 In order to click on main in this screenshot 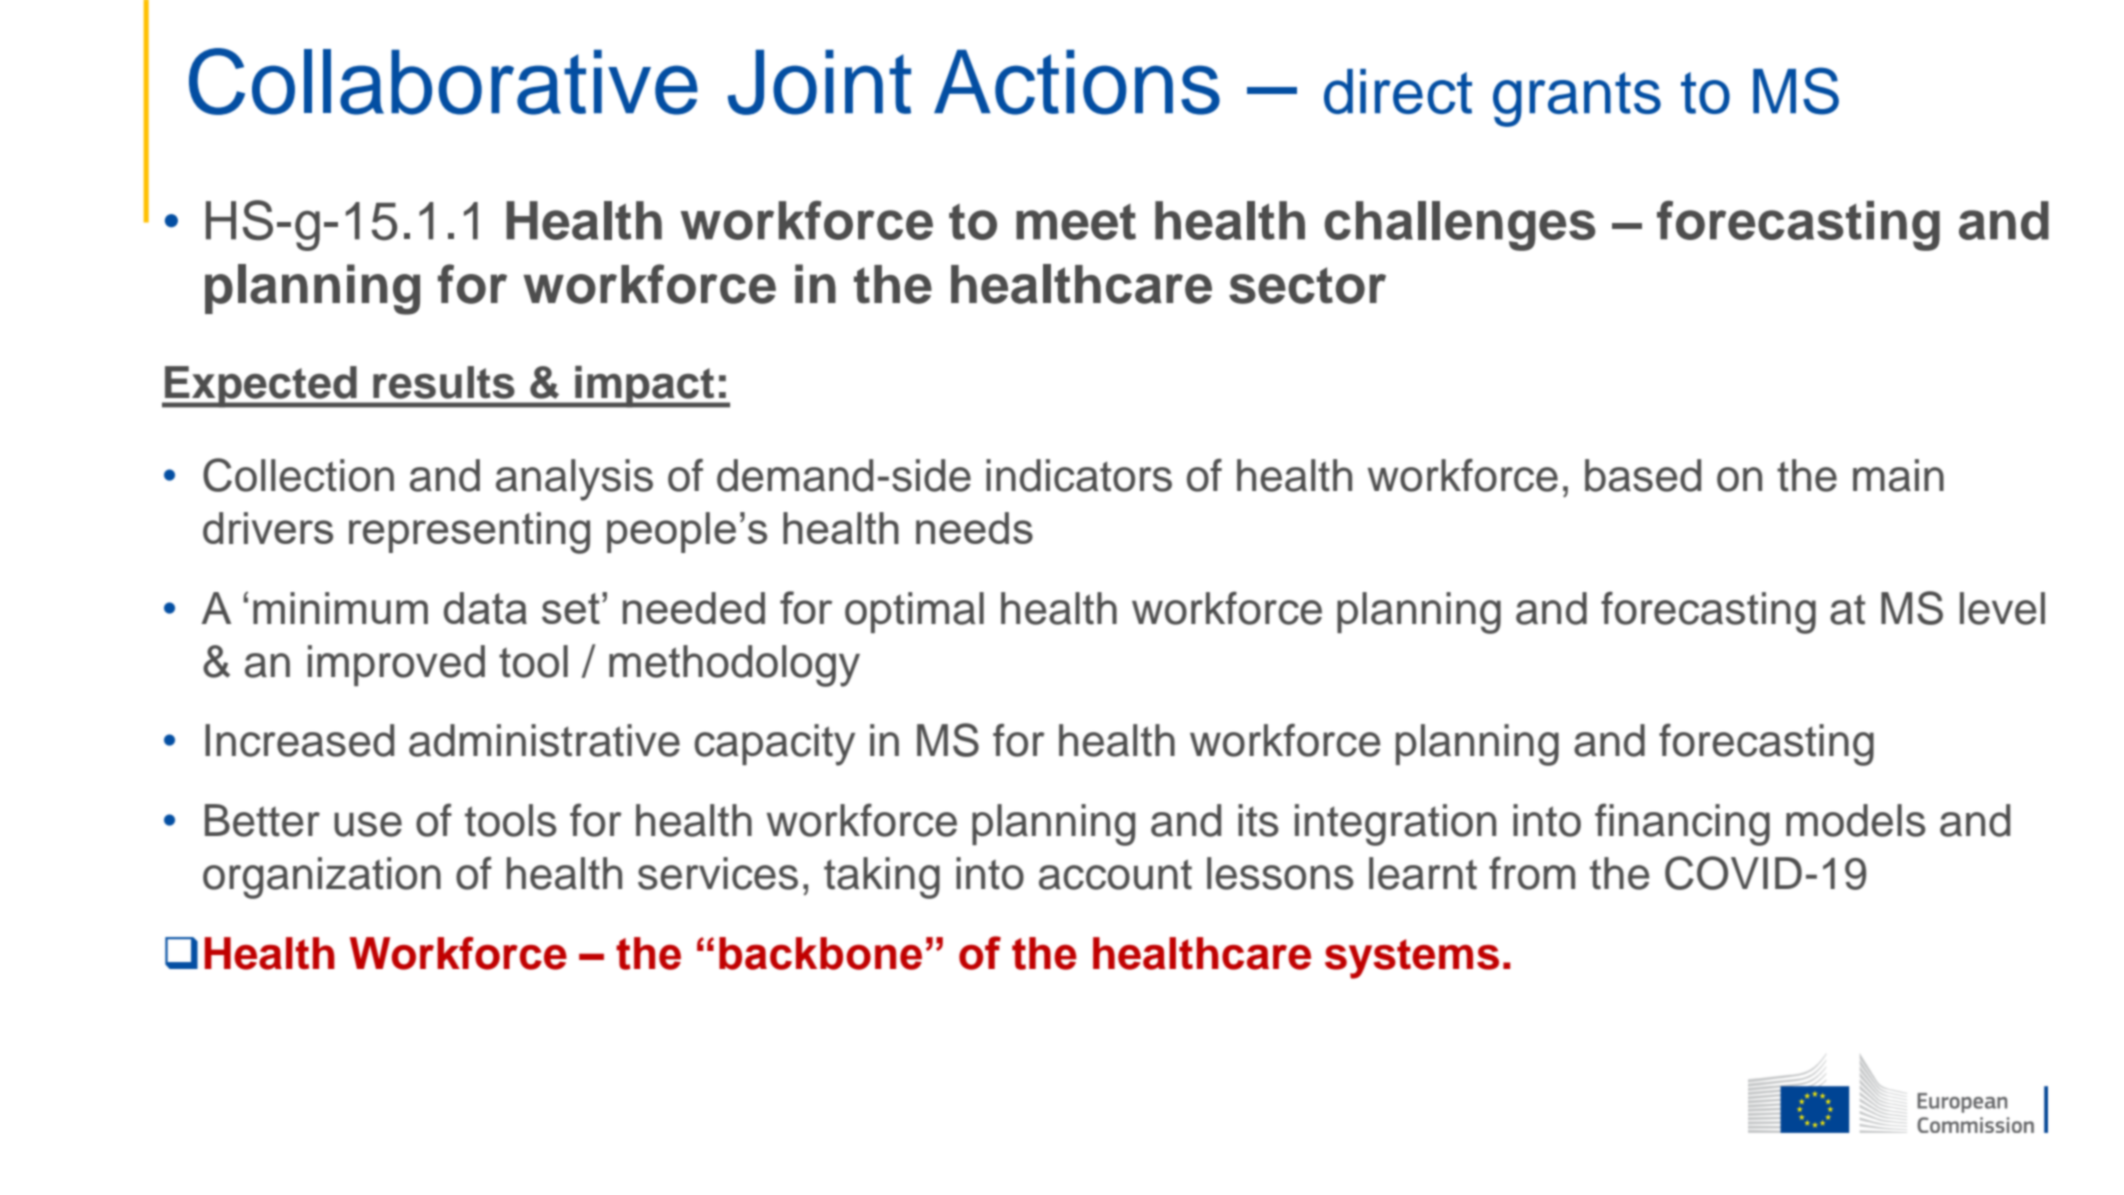, I will do `click(1898, 475)`.
